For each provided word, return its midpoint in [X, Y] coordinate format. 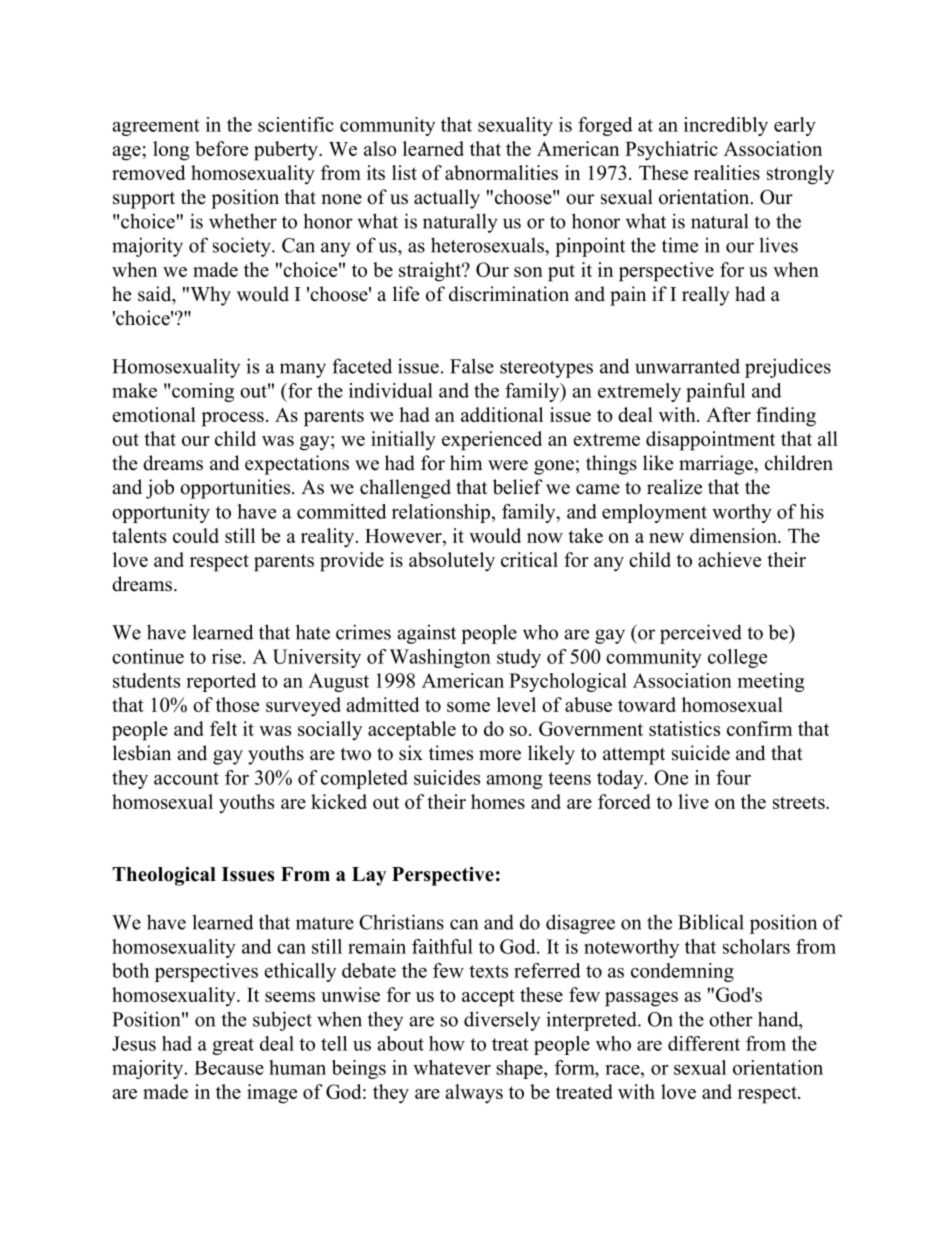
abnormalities [501, 172]
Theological [164, 876]
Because [229, 1068]
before [221, 148]
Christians [401, 922]
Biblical [711, 922]
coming [203, 392]
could [196, 535]
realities [727, 172]
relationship [441, 513]
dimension [734, 535]
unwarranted [687, 366]
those [237, 704]
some [468, 707]
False [472, 366]
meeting [771, 682]
